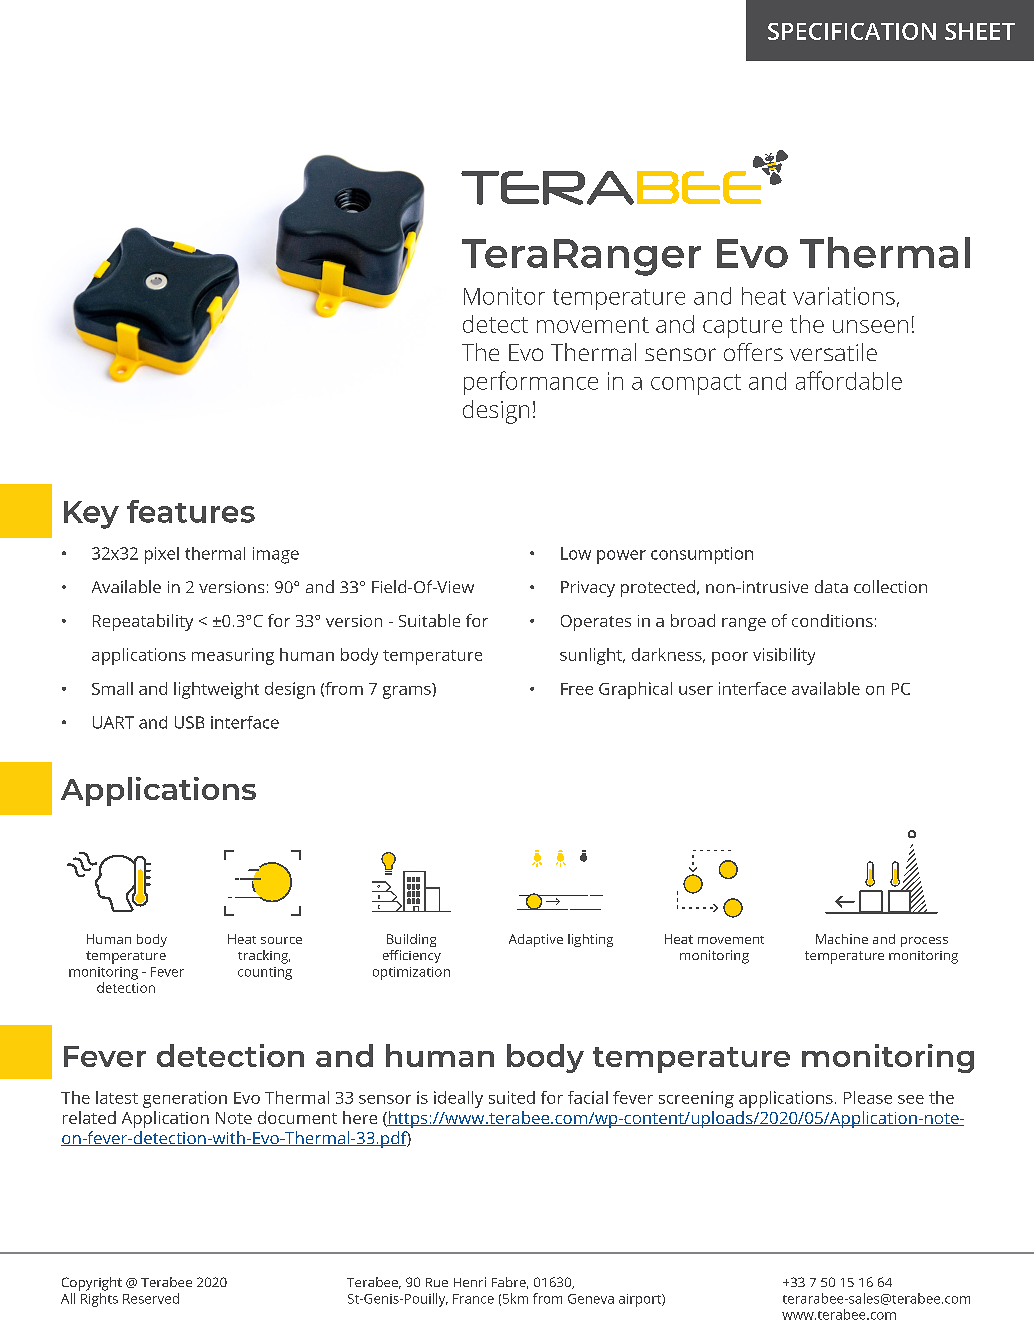  What do you see at coordinates (264, 957) in the screenshot?
I see `tracking` at bounding box center [264, 957].
